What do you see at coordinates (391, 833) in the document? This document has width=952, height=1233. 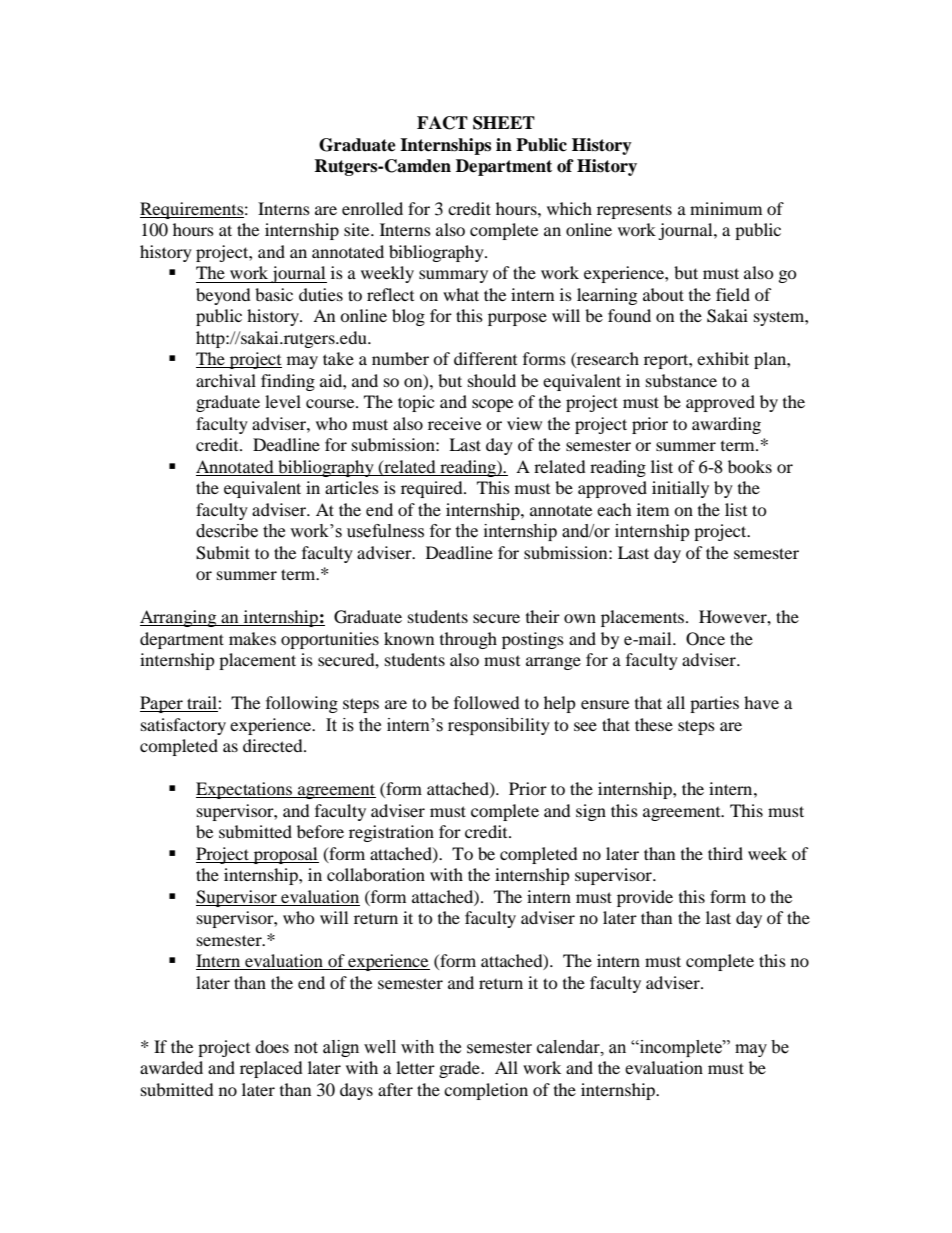 I see `registration` at bounding box center [391, 833].
